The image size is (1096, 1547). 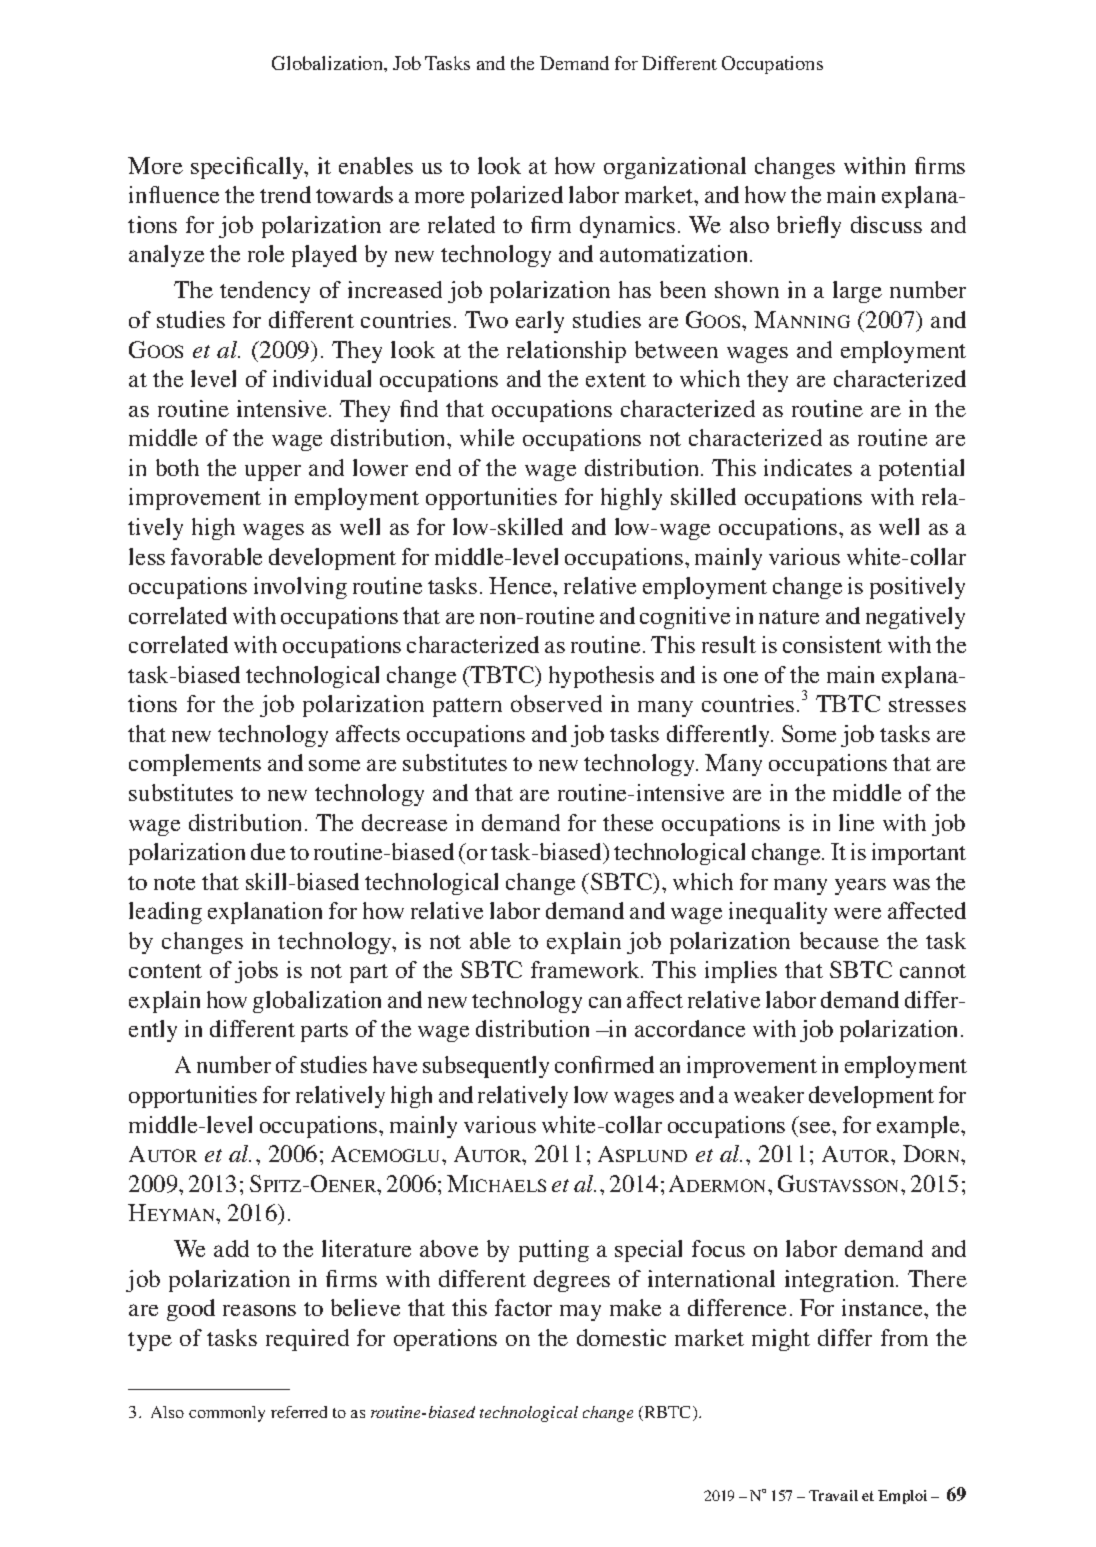 I want to click on line, so click(x=856, y=822).
